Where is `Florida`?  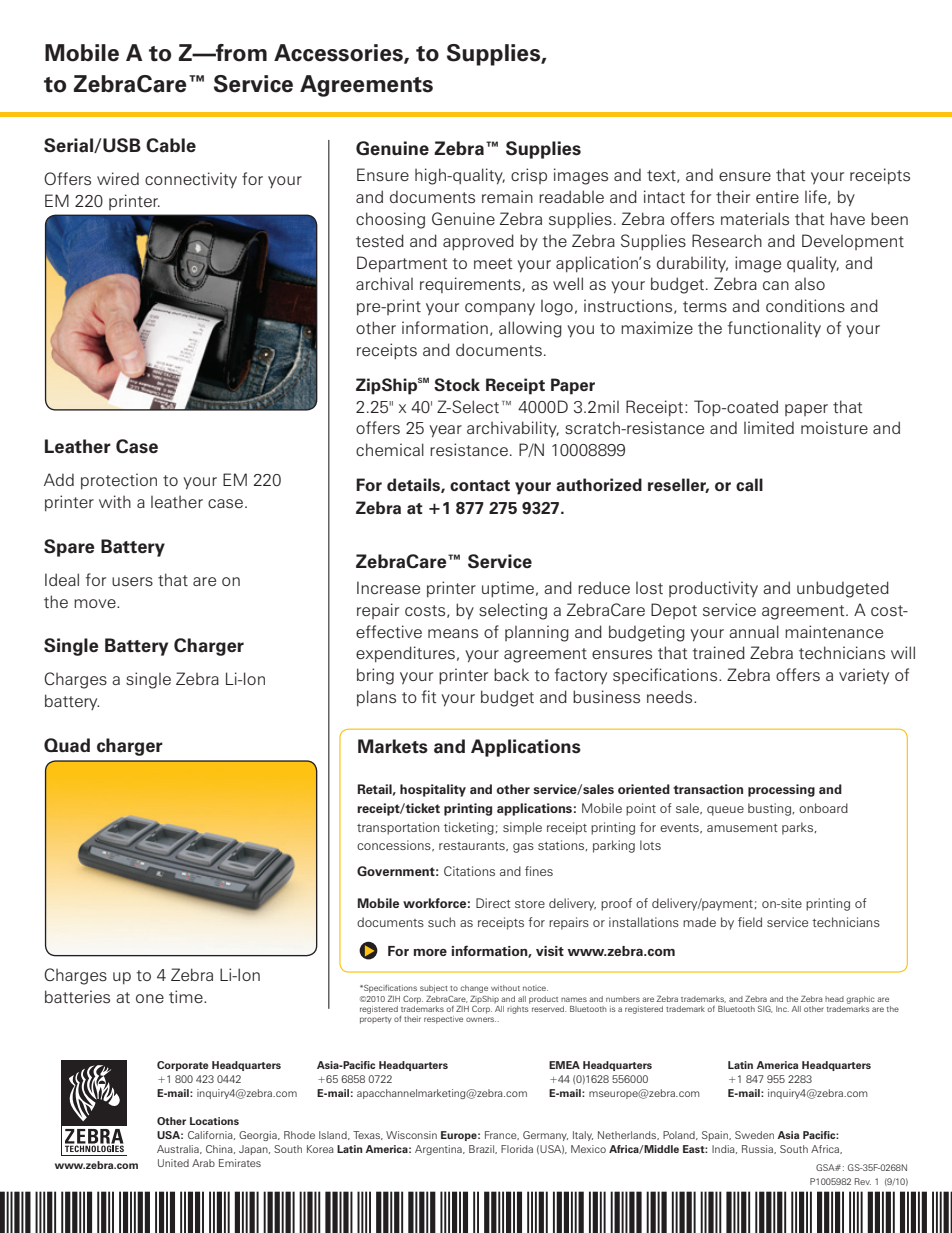 Florida is located at coordinates (517, 1149).
